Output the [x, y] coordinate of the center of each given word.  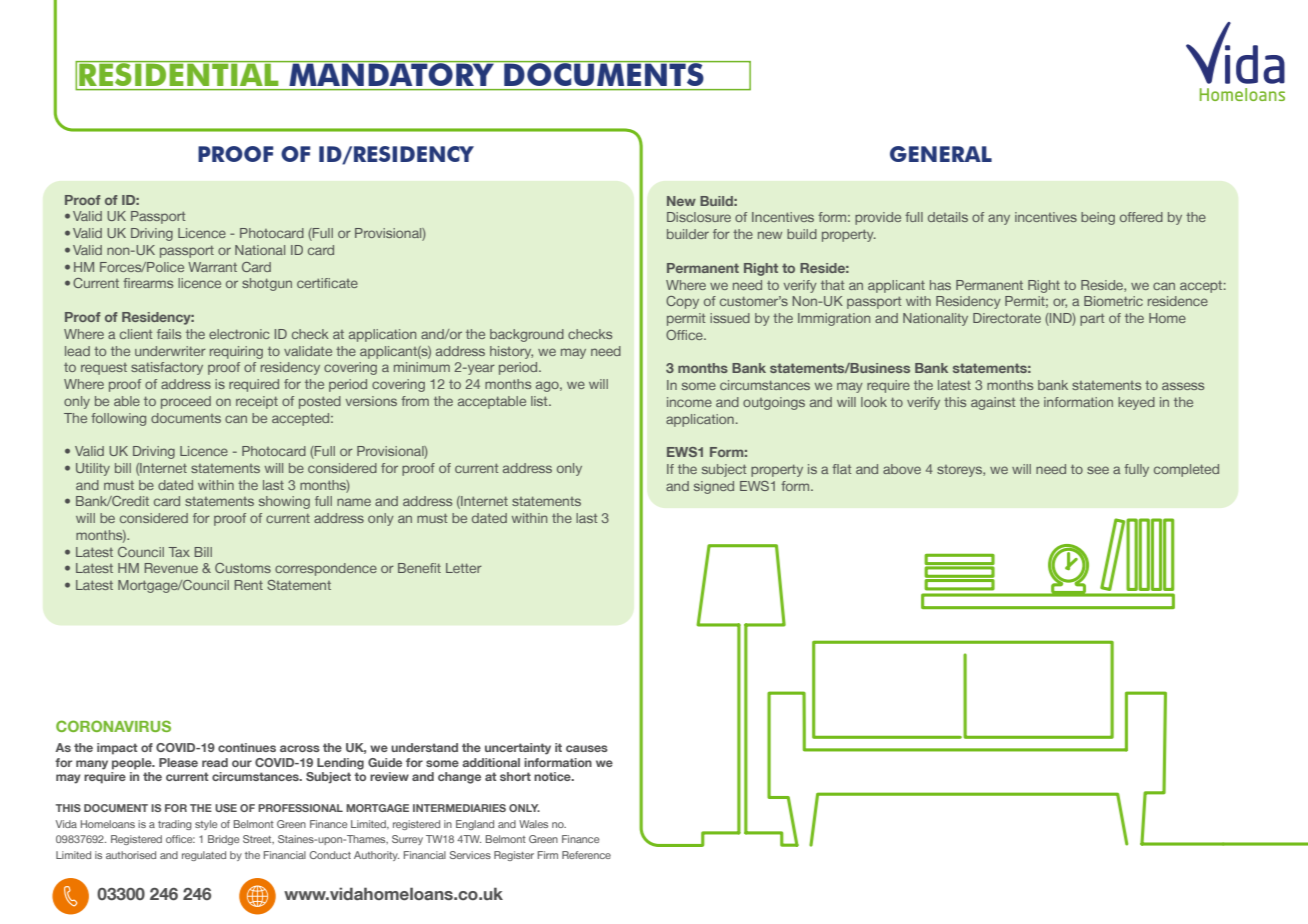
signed [714, 487]
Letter [464, 568]
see [1098, 470]
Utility [93, 469]
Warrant [212, 267]
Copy [682, 302]
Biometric [1113, 301]
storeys [960, 471]
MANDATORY [391, 73]
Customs [243, 568]
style [206, 825]
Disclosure [699, 217]
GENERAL [941, 154]
